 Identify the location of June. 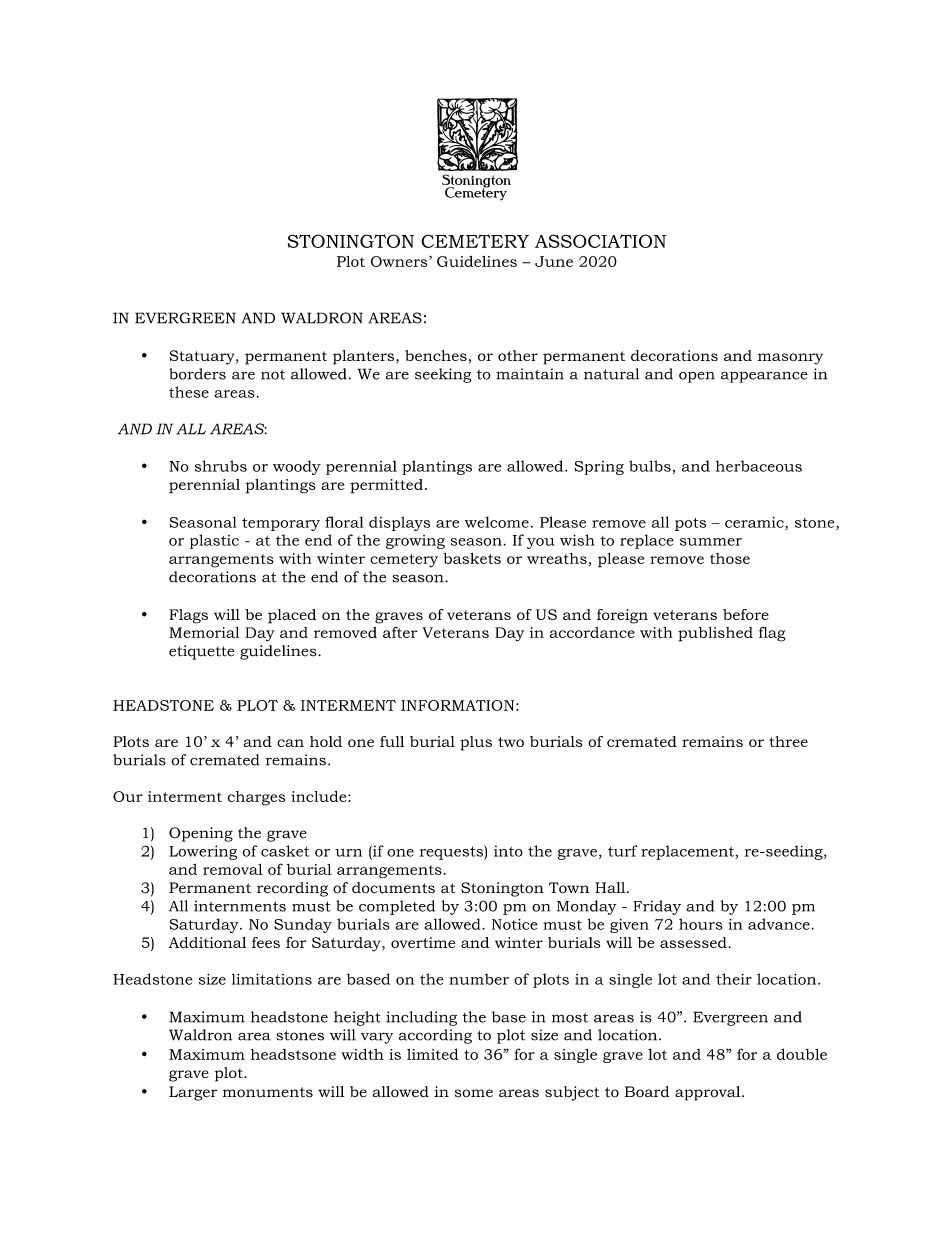
(554, 261).
